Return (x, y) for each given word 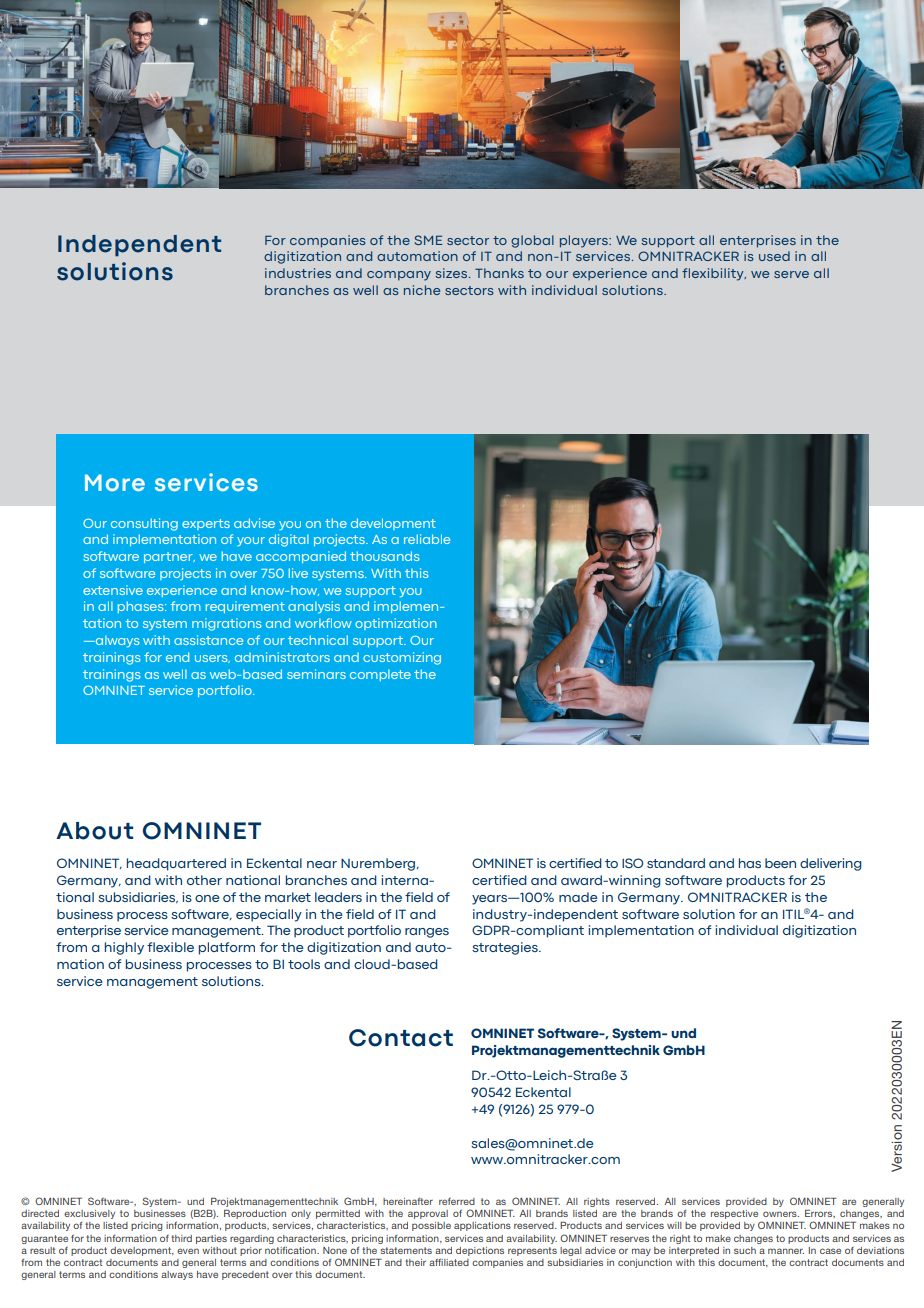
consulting (144, 524)
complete (380, 675)
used (774, 256)
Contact (401, 1038)
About (94, 831)
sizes (451, 273)
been (780, 863)
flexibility (714, 274)
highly (124, 948)
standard (676, 863)
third (181, 1238)
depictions (480, 1251)
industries (298, 273)
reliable (427, 539)
